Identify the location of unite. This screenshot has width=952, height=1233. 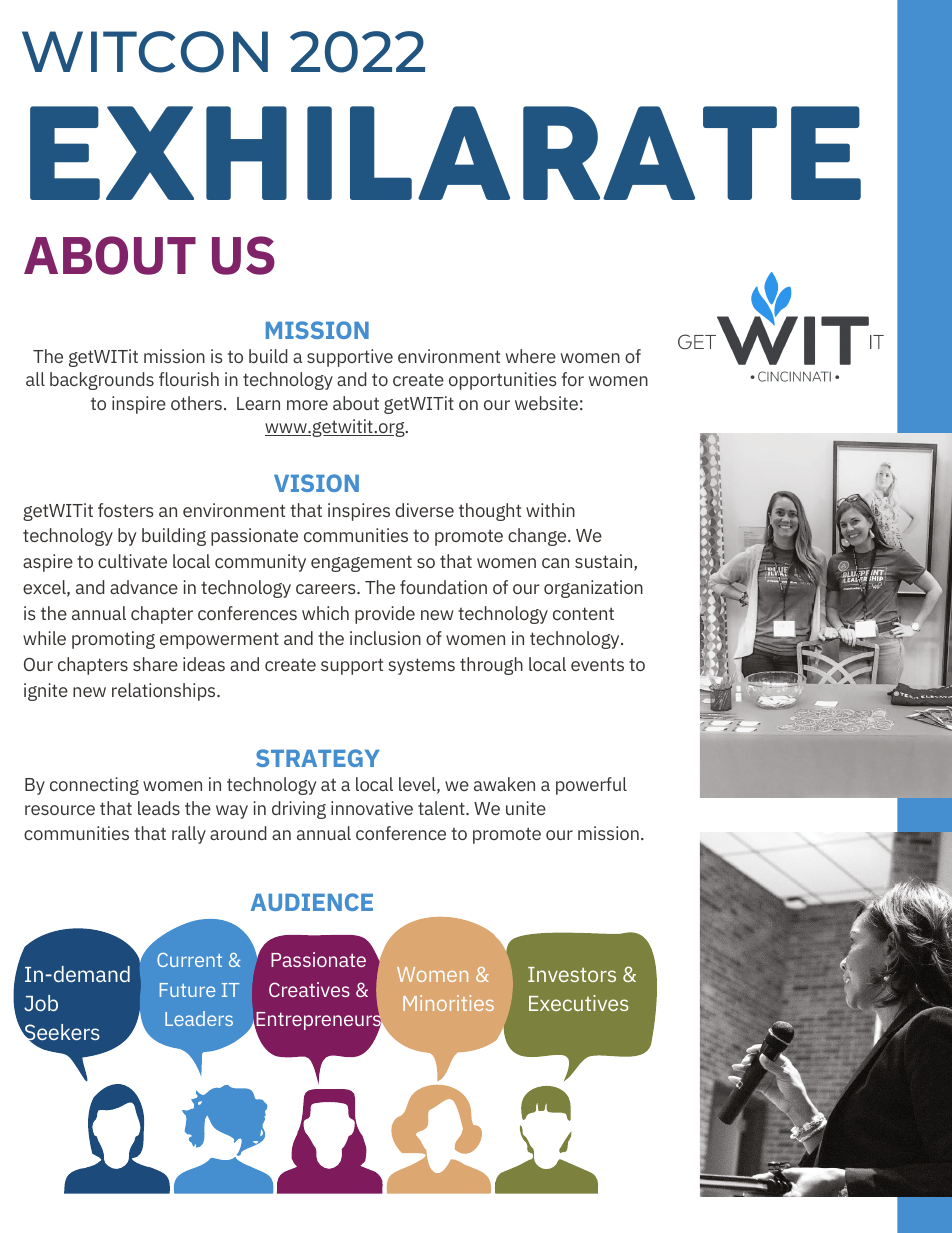
(526, 808).
